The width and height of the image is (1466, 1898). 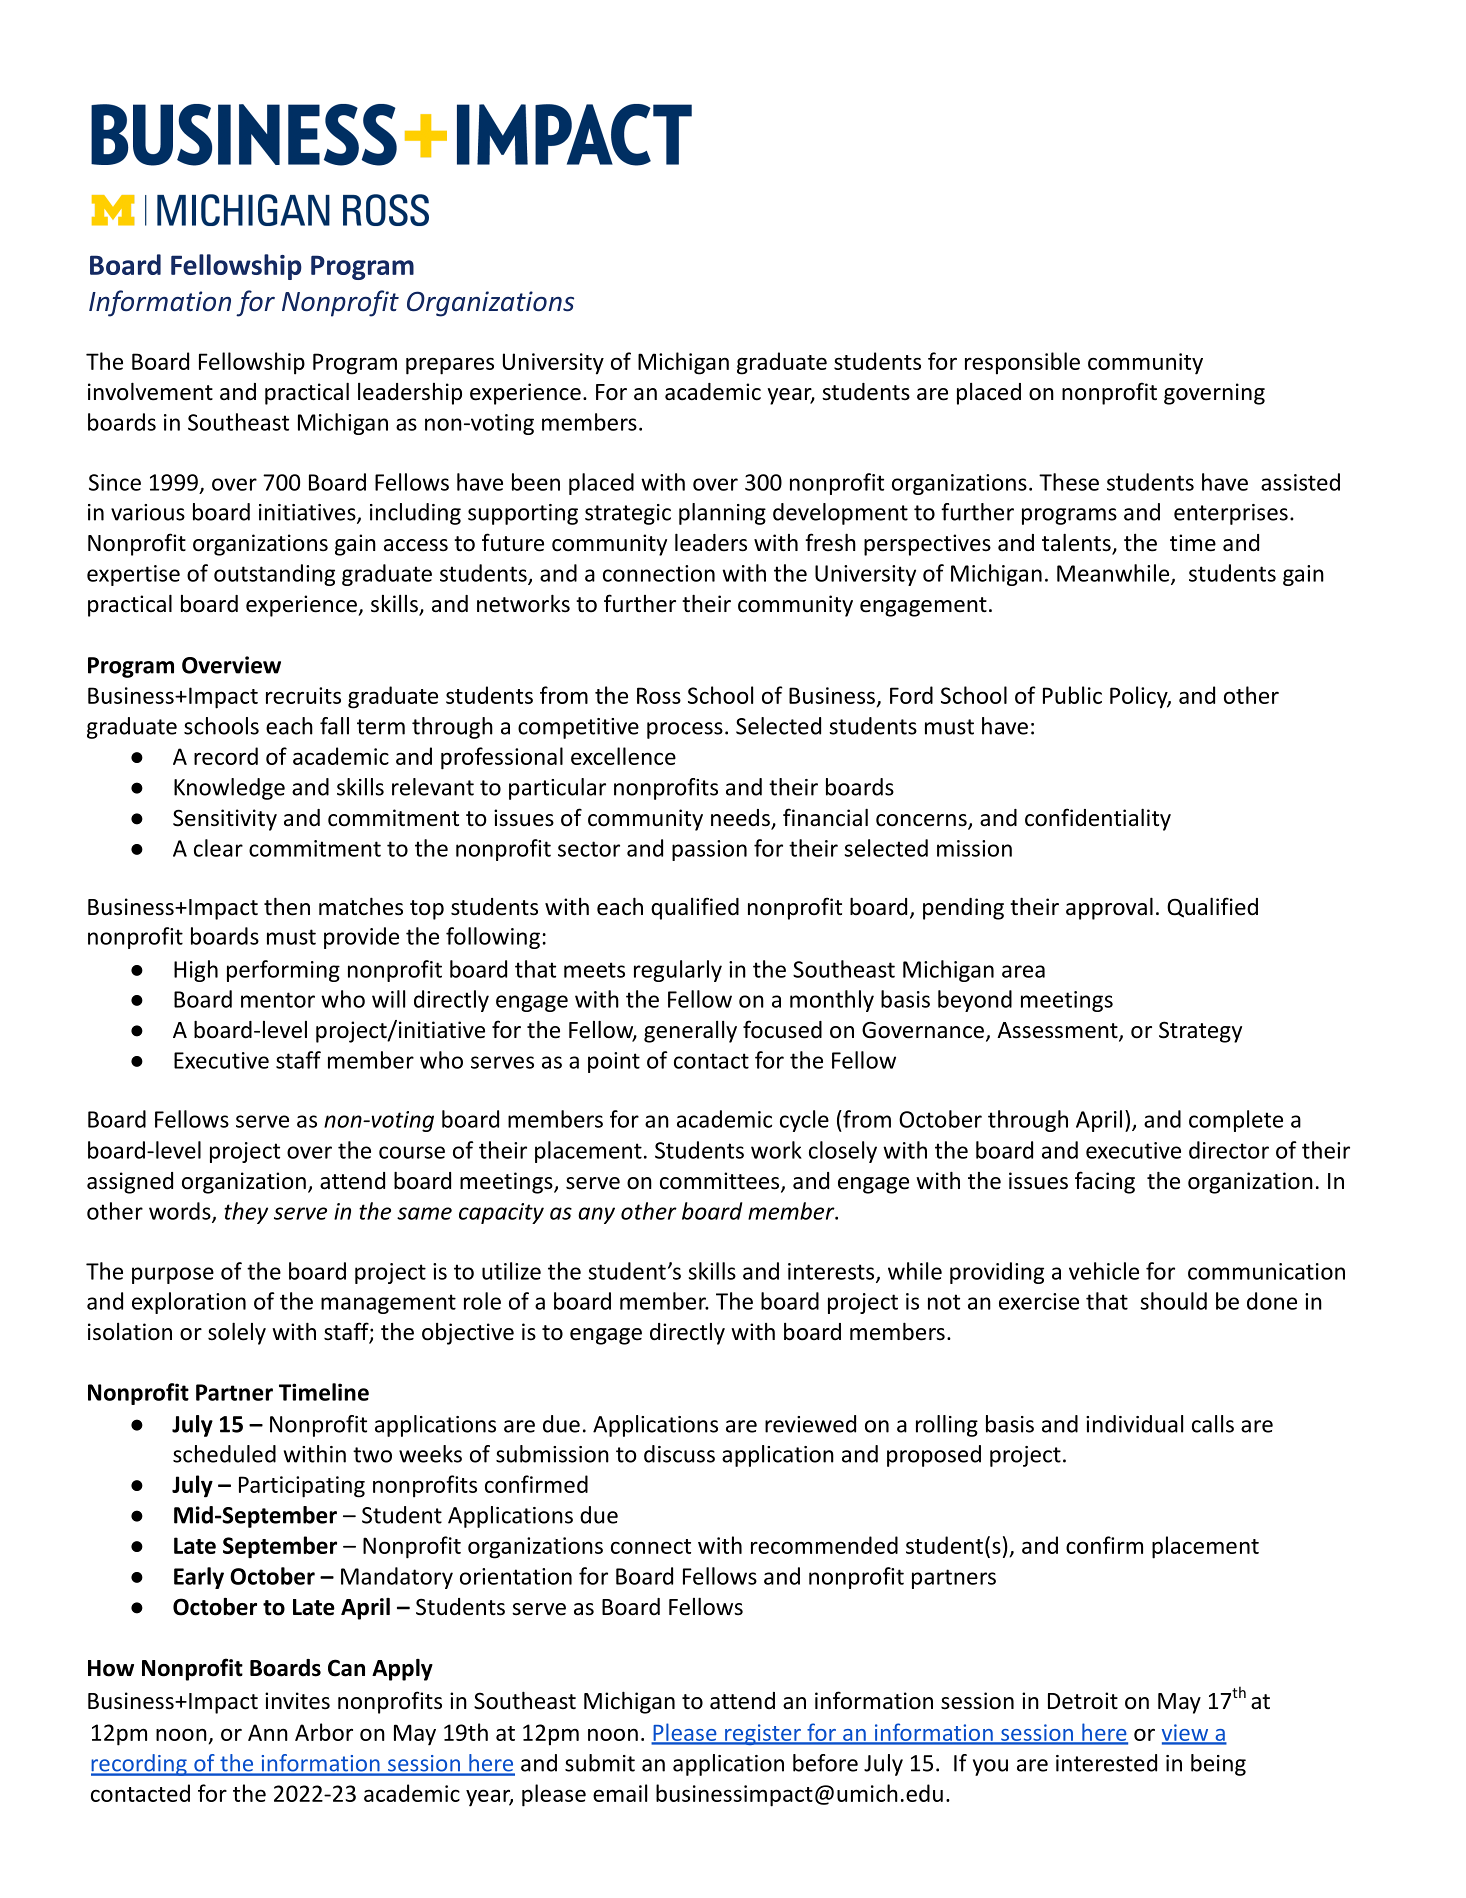 I want to click on register, so click(x=763, y=1734).
